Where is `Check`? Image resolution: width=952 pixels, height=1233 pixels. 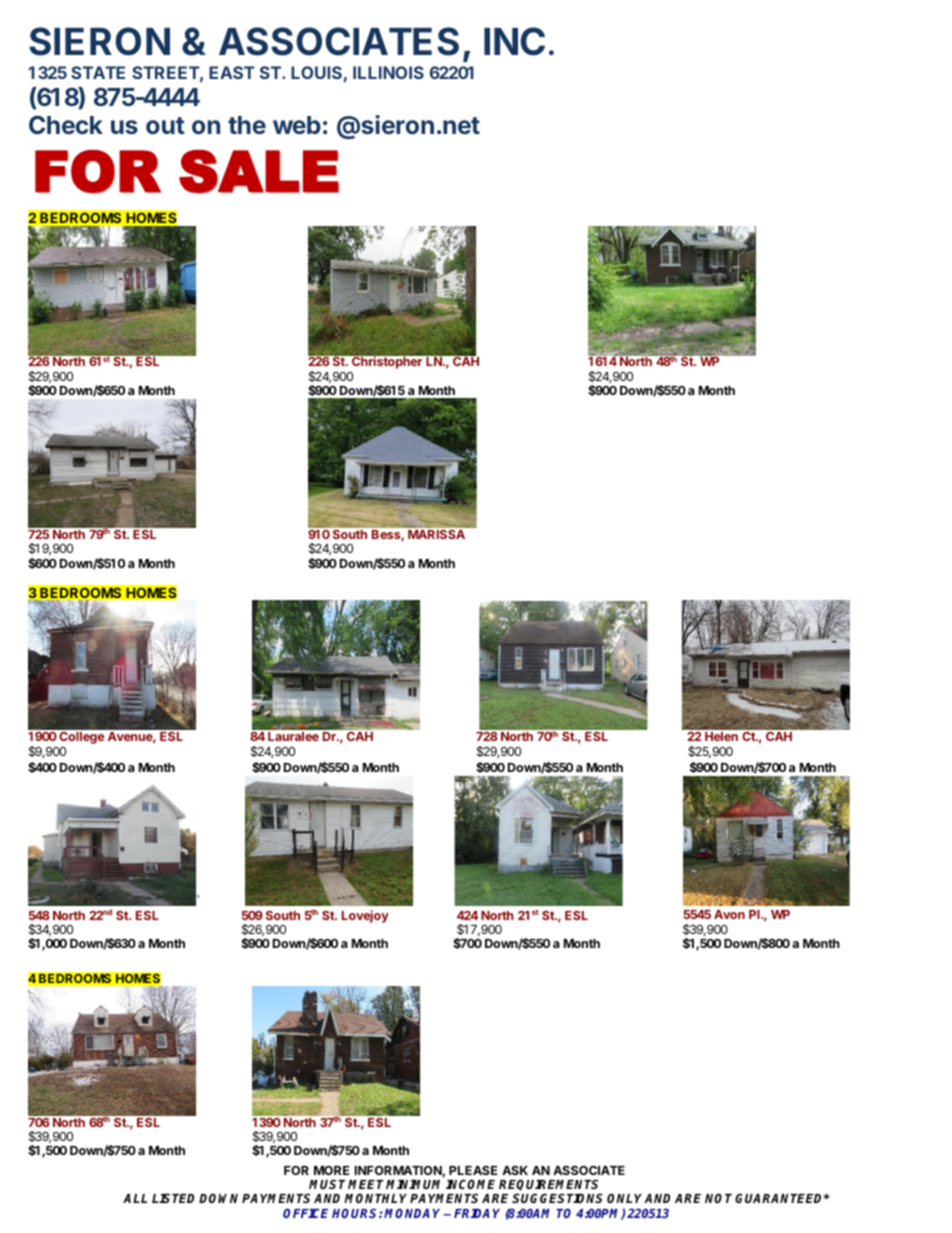 Check is located at coordinates (66, 124).
